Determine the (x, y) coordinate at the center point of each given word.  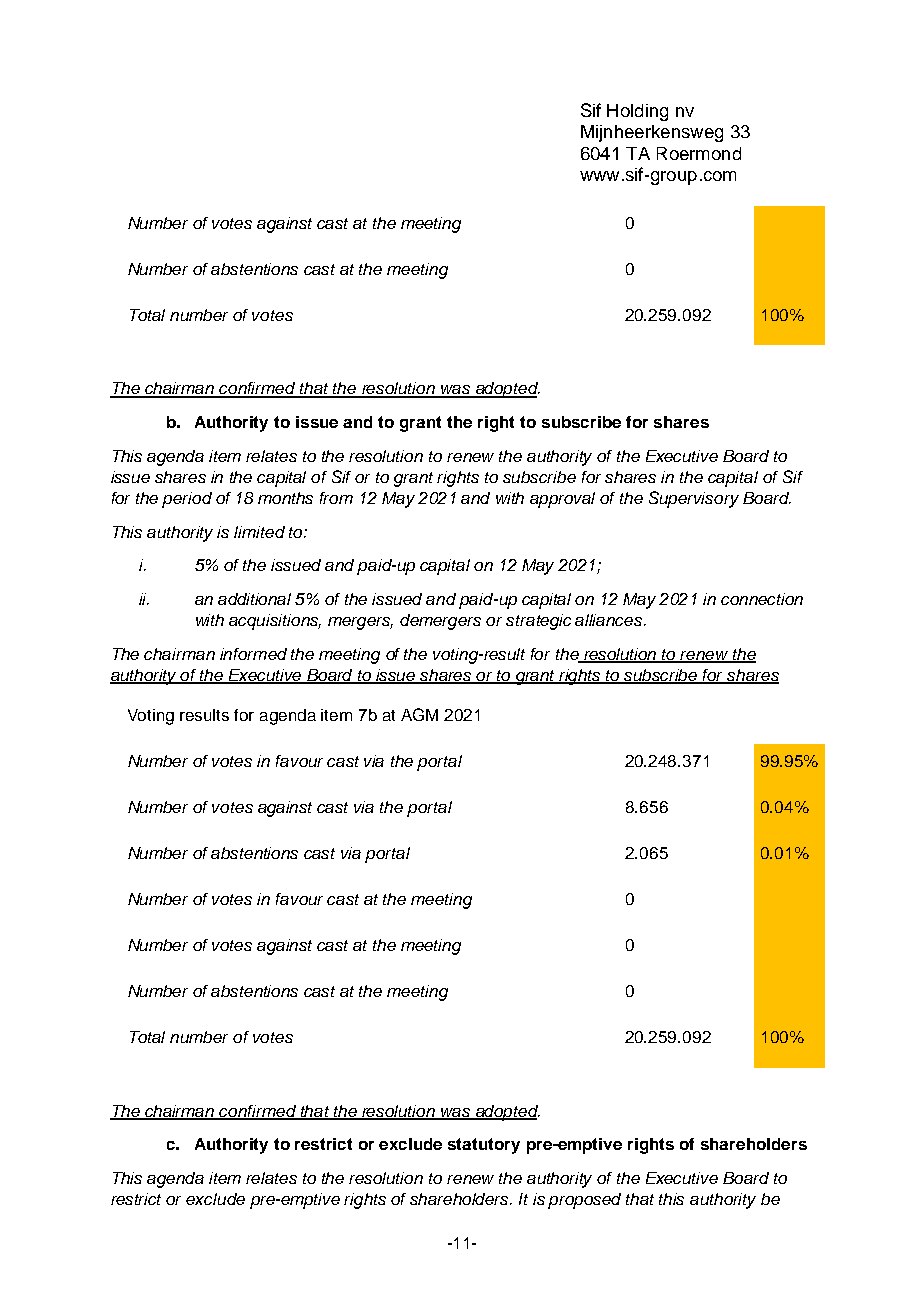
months (285, 498)
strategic (538, 622)
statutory (484, 1146)
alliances (610, 620)
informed (253, 654)
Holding (637, 112)
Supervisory (694, 499)
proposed (584, 1201)
